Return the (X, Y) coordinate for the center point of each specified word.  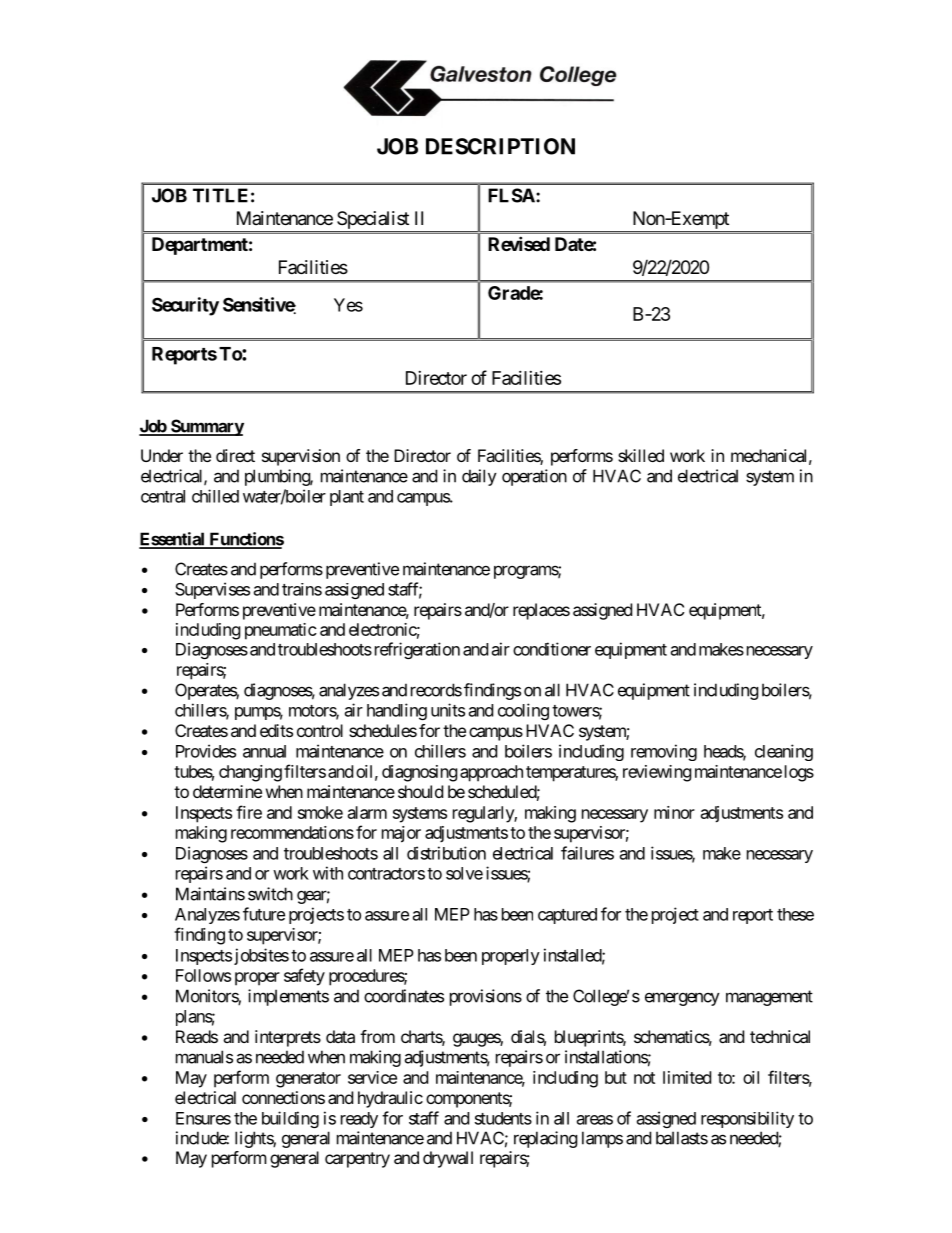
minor (674, 812)
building (290, 1119)
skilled (641, 455)
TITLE (220, 195)
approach (491, 773)
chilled (215, 496)
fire (249, 812)
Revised (519, 243)
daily (479, 477)
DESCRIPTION (500, 146)
